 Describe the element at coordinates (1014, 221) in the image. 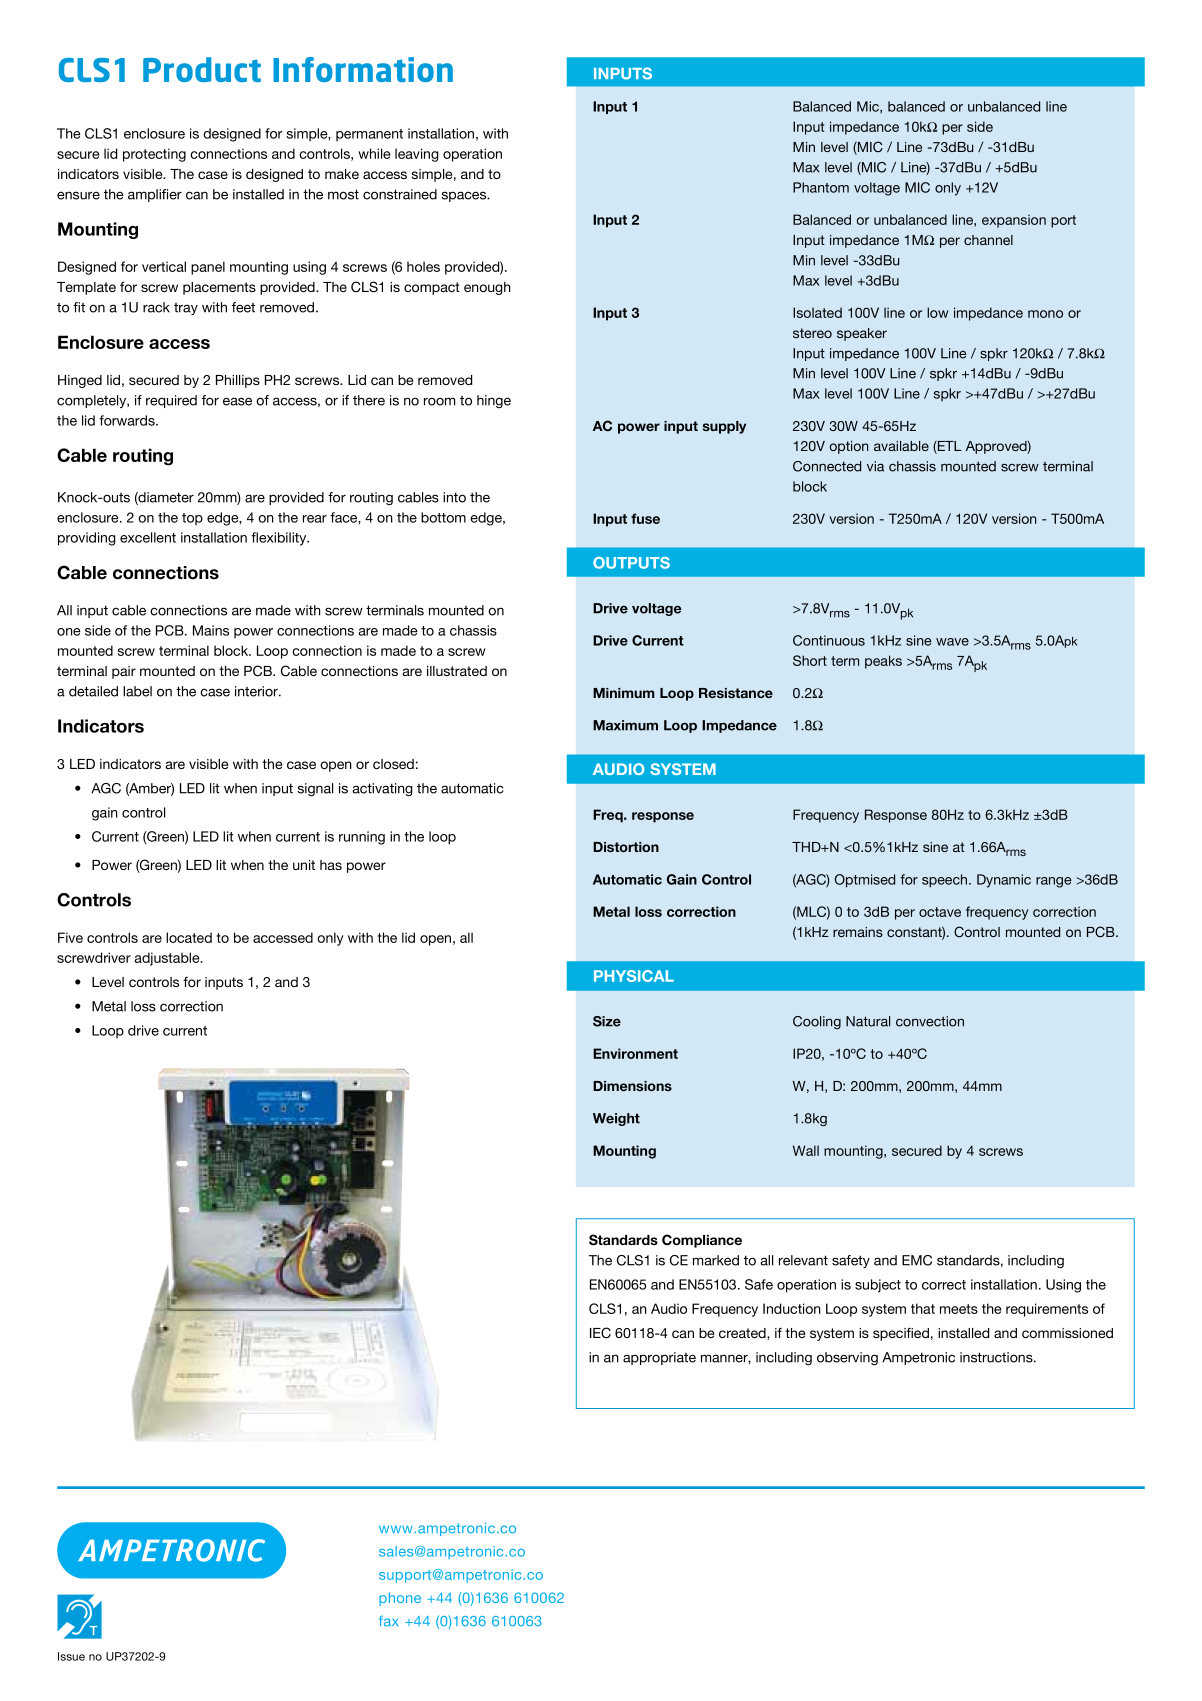

I see `expansion` at that location.
